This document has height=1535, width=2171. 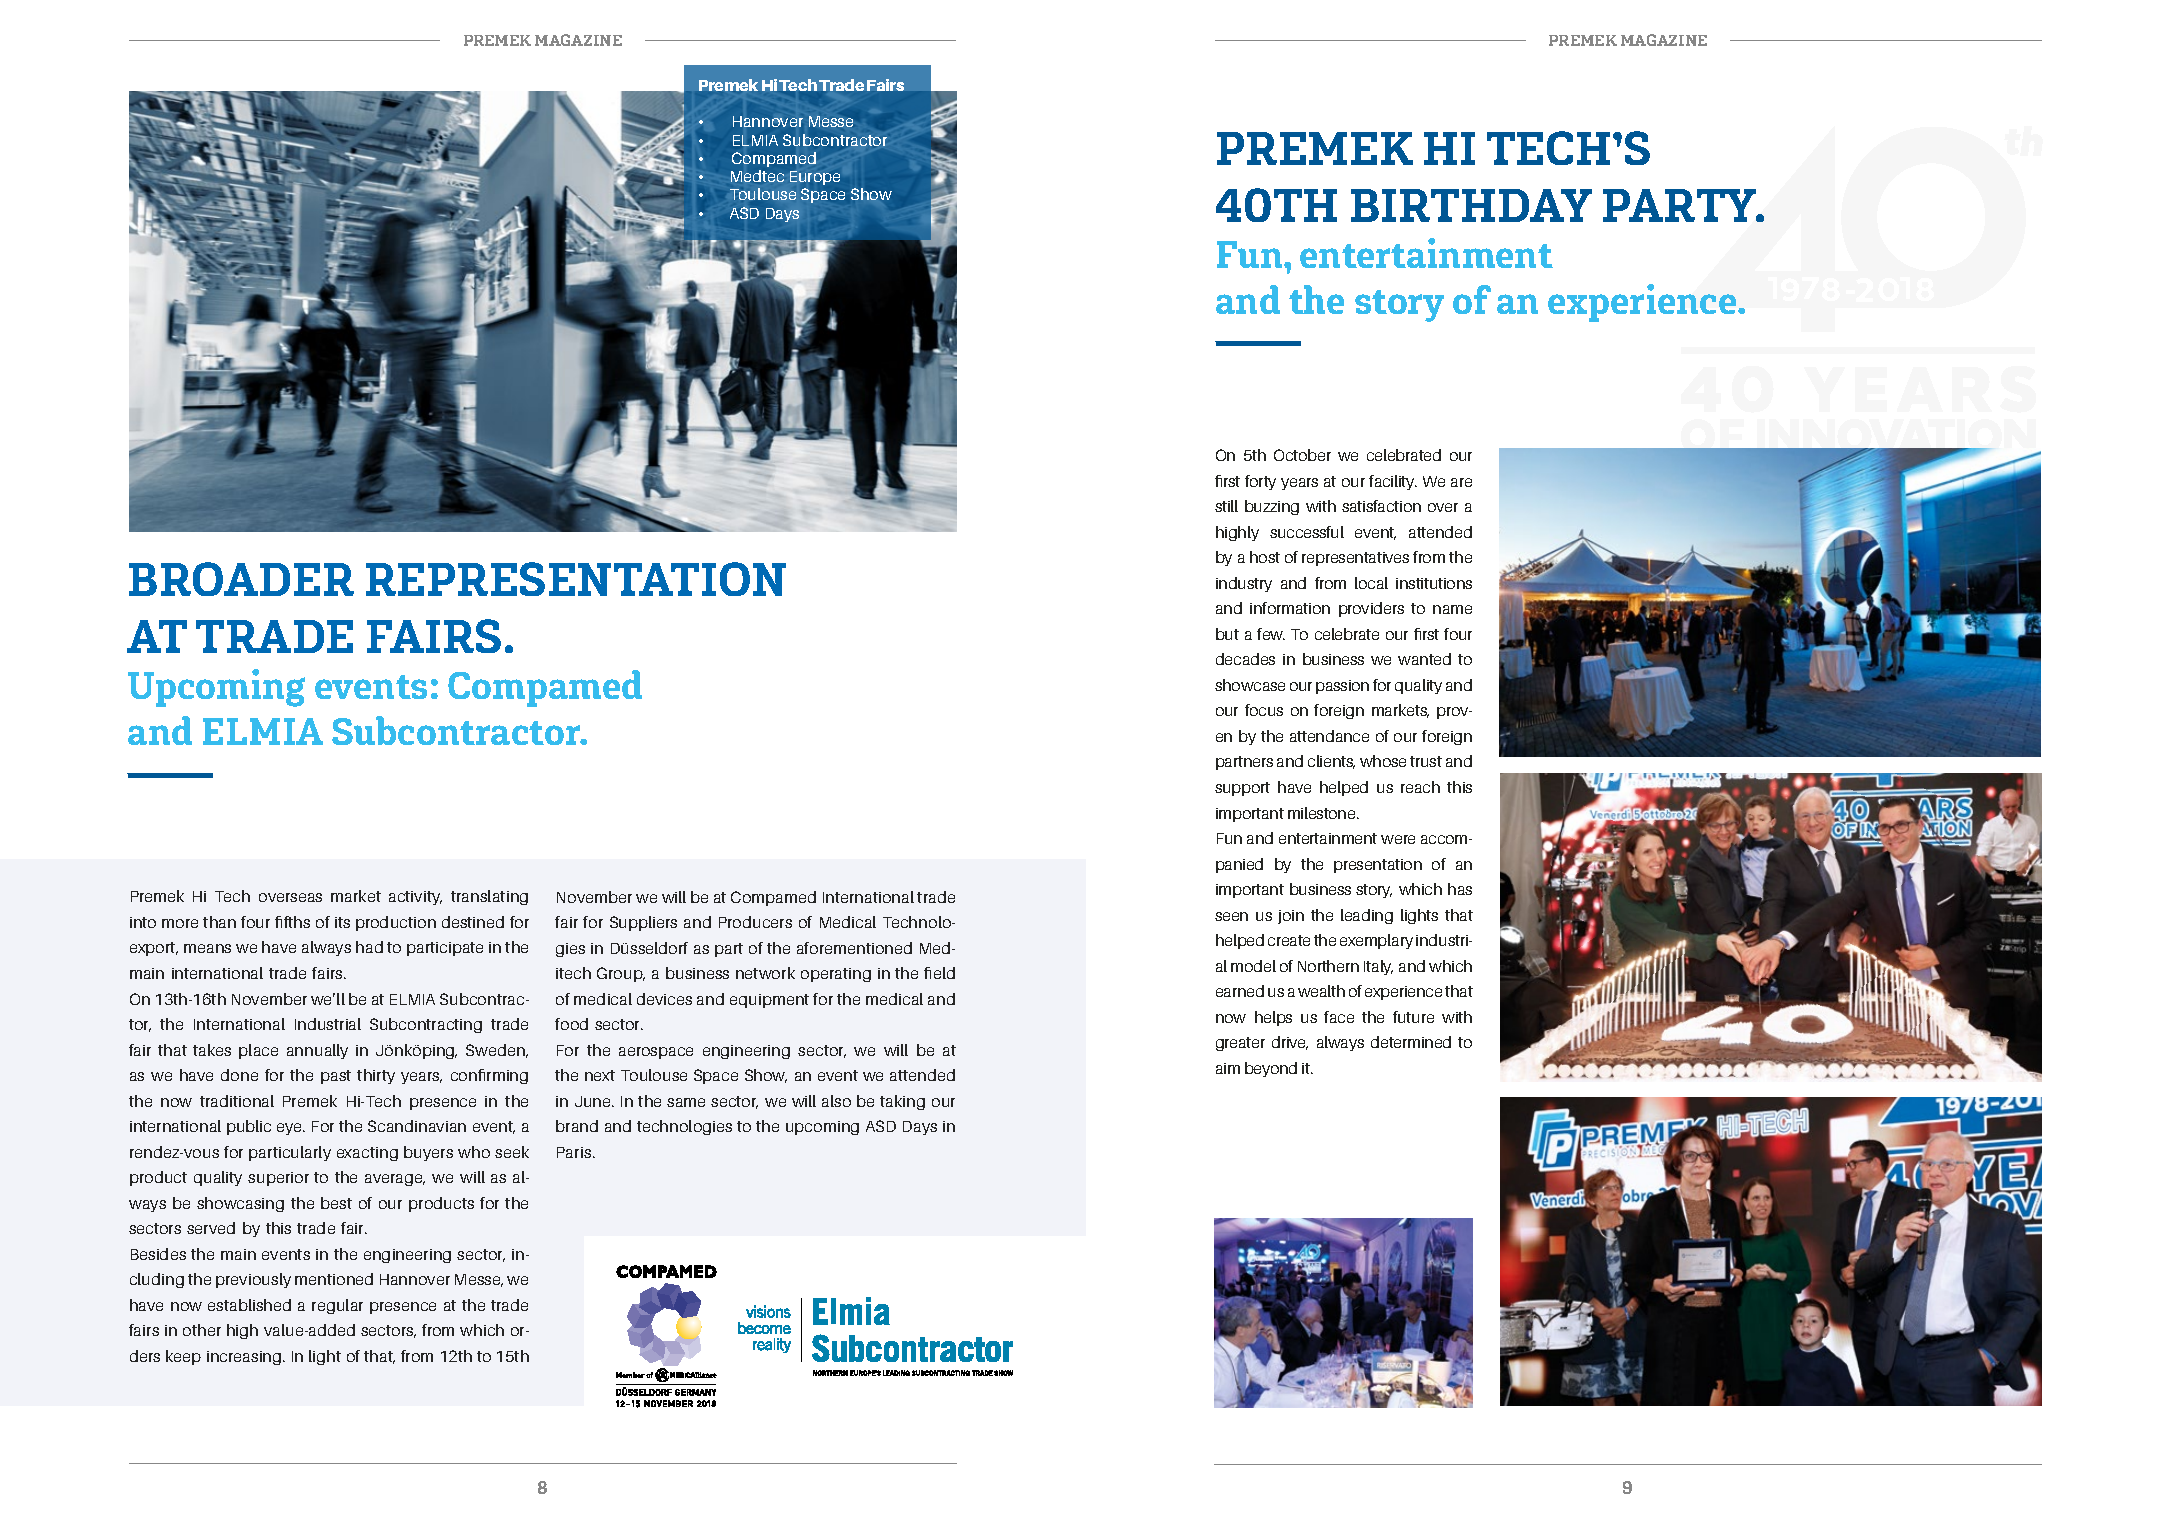 What do you see at coordinates (1471, 205) in the document?
I see `BIRTHDAY` at bounding box center [1471, 205].
